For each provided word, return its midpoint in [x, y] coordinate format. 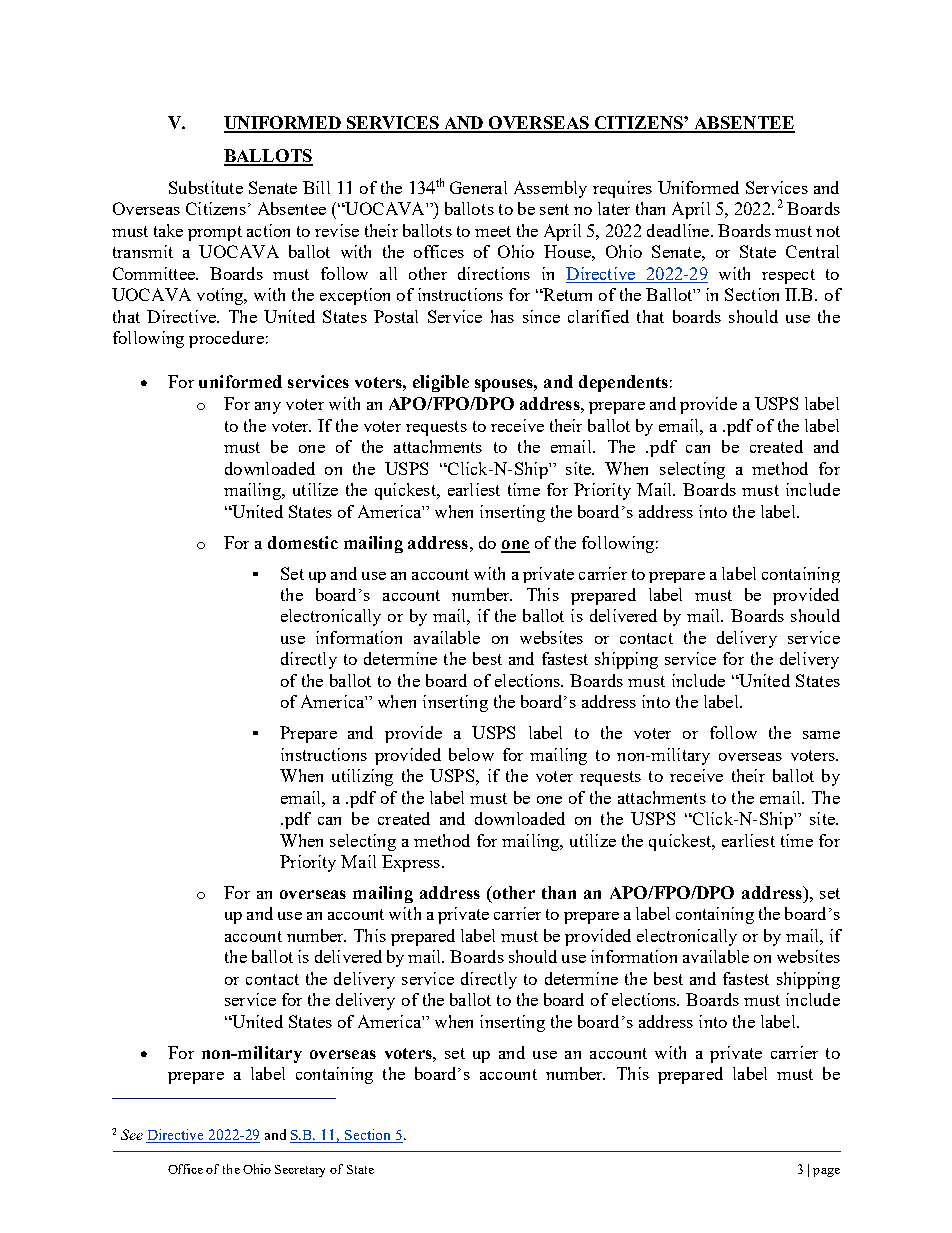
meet [493, 231]
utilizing [362, 777]
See [132, 1134]
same [821, 735]
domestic [303, 542]
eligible [441, 383]
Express [412, 863]
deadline [679, 230]
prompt [215, 233]
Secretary [300, 1171]
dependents [623, 383]
